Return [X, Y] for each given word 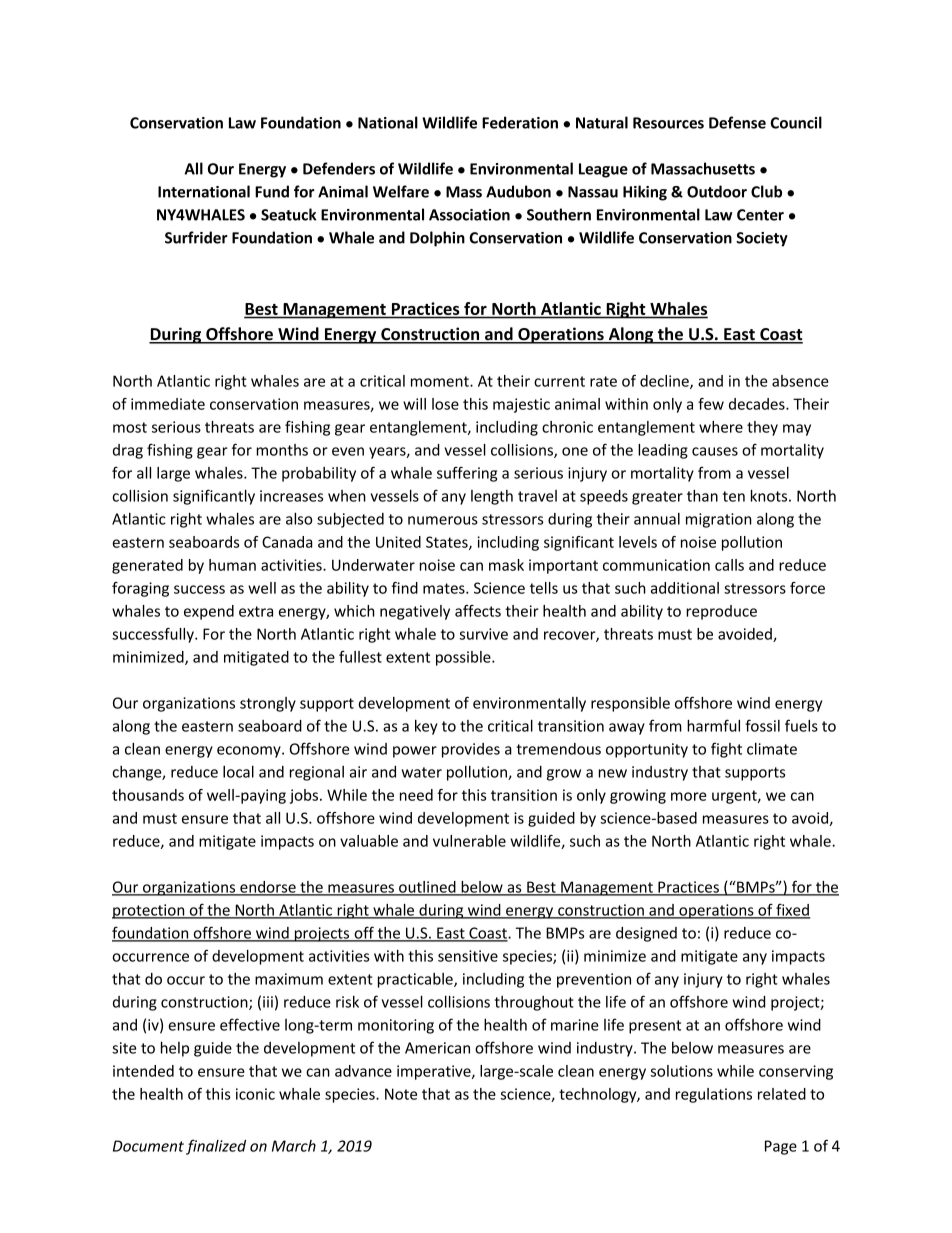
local [238, 771]
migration [719, 520]
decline [665, 382]
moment [441, 381]
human [232, 565]
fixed [792, 910]
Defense [737, 122]
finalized [216, 1147]
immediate [168, 404]
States [448, 543]
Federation [520, 122]
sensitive [468, 956]
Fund [272, 191]
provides [471, 750]
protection [149, 911]
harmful [713, 725]
